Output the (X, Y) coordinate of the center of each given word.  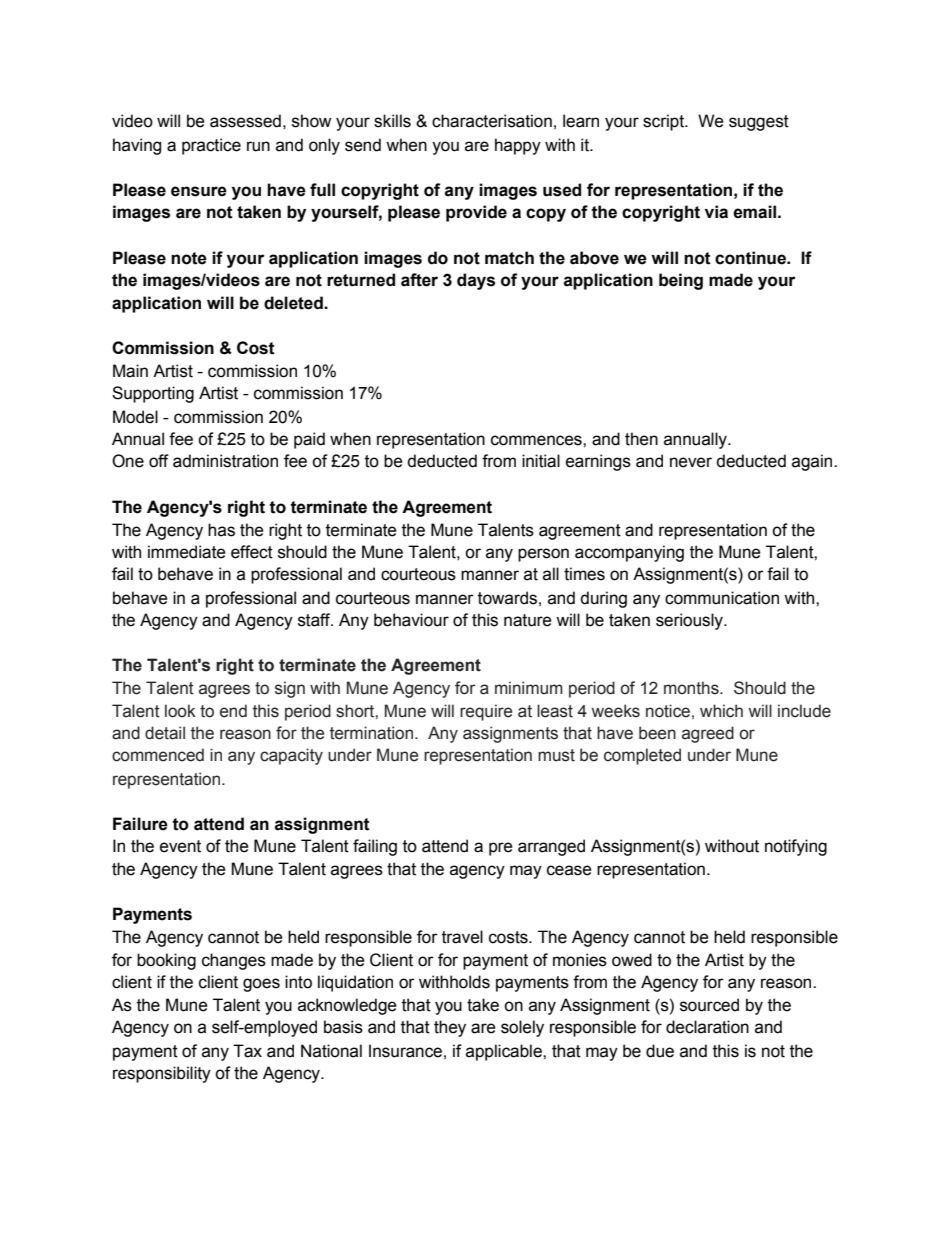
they (450, 1028)
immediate (187, 552)
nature (528, 620)
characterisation (492, 121)
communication (722, 598)
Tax (247, 1051)
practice (211, 146)
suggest (759, 123)
